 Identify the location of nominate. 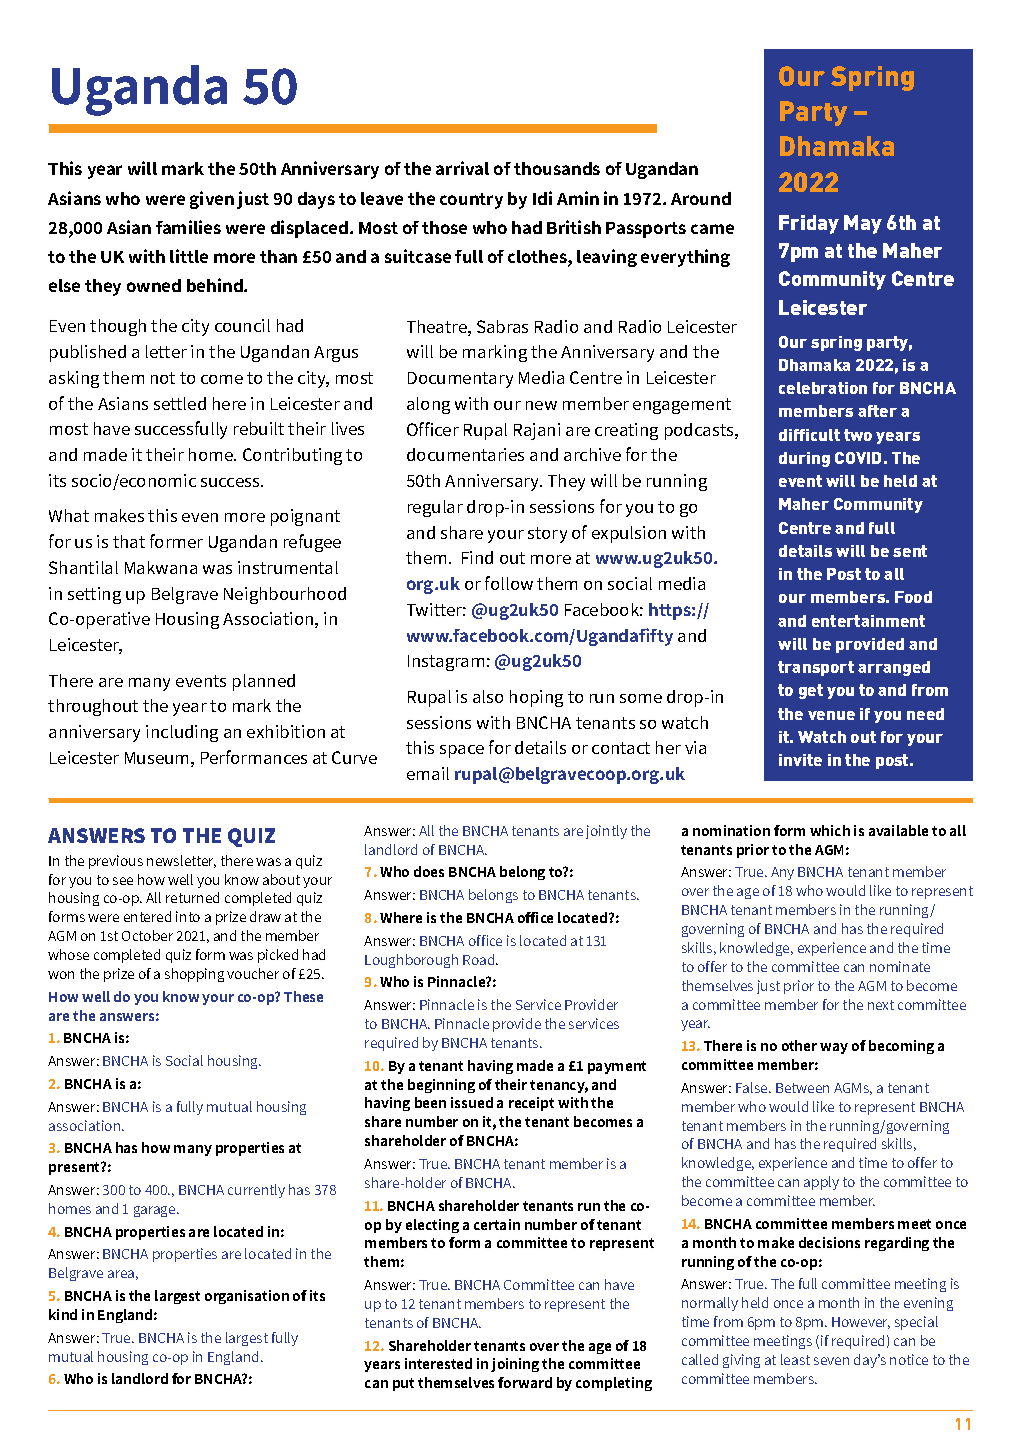
(900, 966).
